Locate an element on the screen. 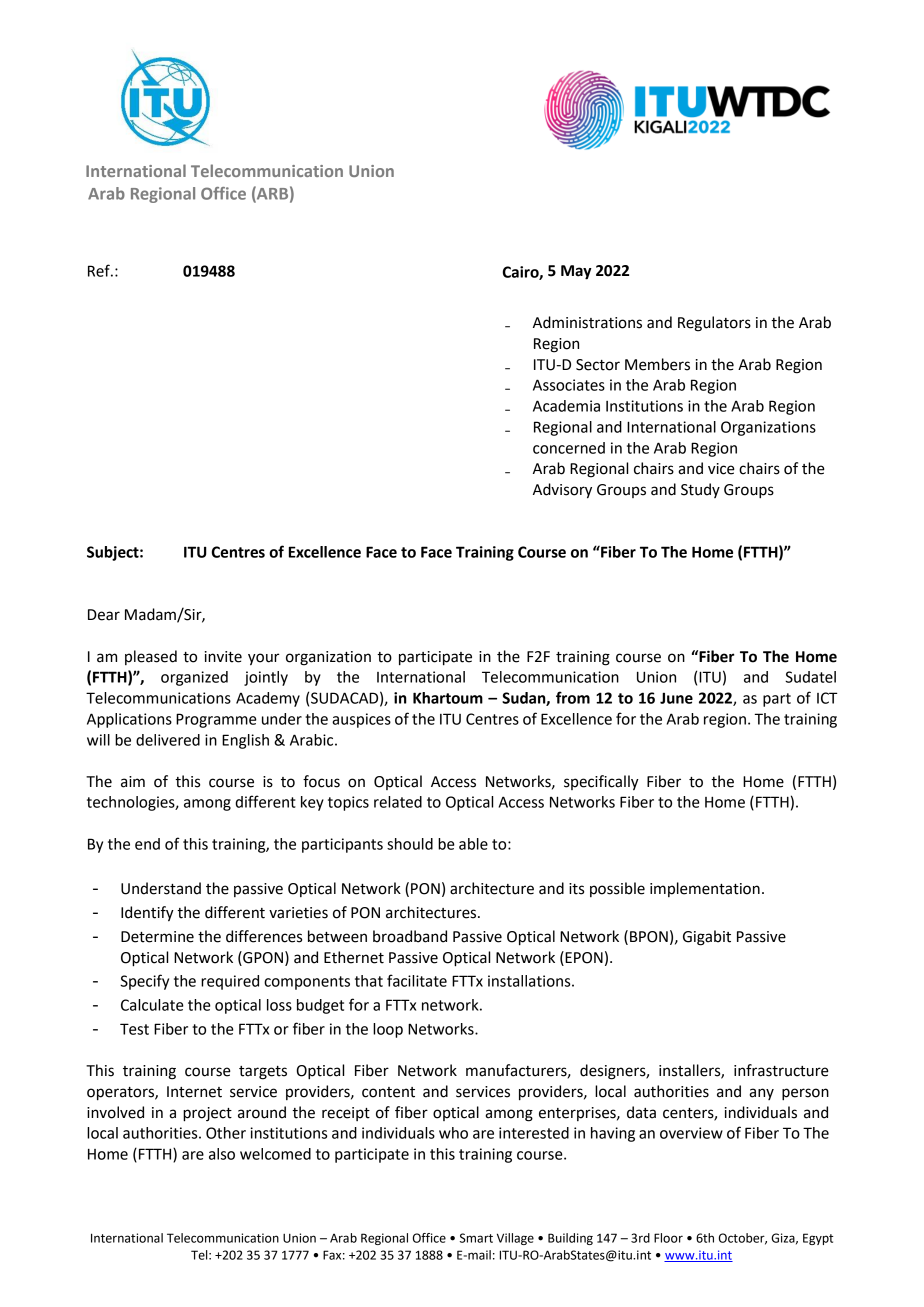  Regulators is located at coordinates (714, 324).
